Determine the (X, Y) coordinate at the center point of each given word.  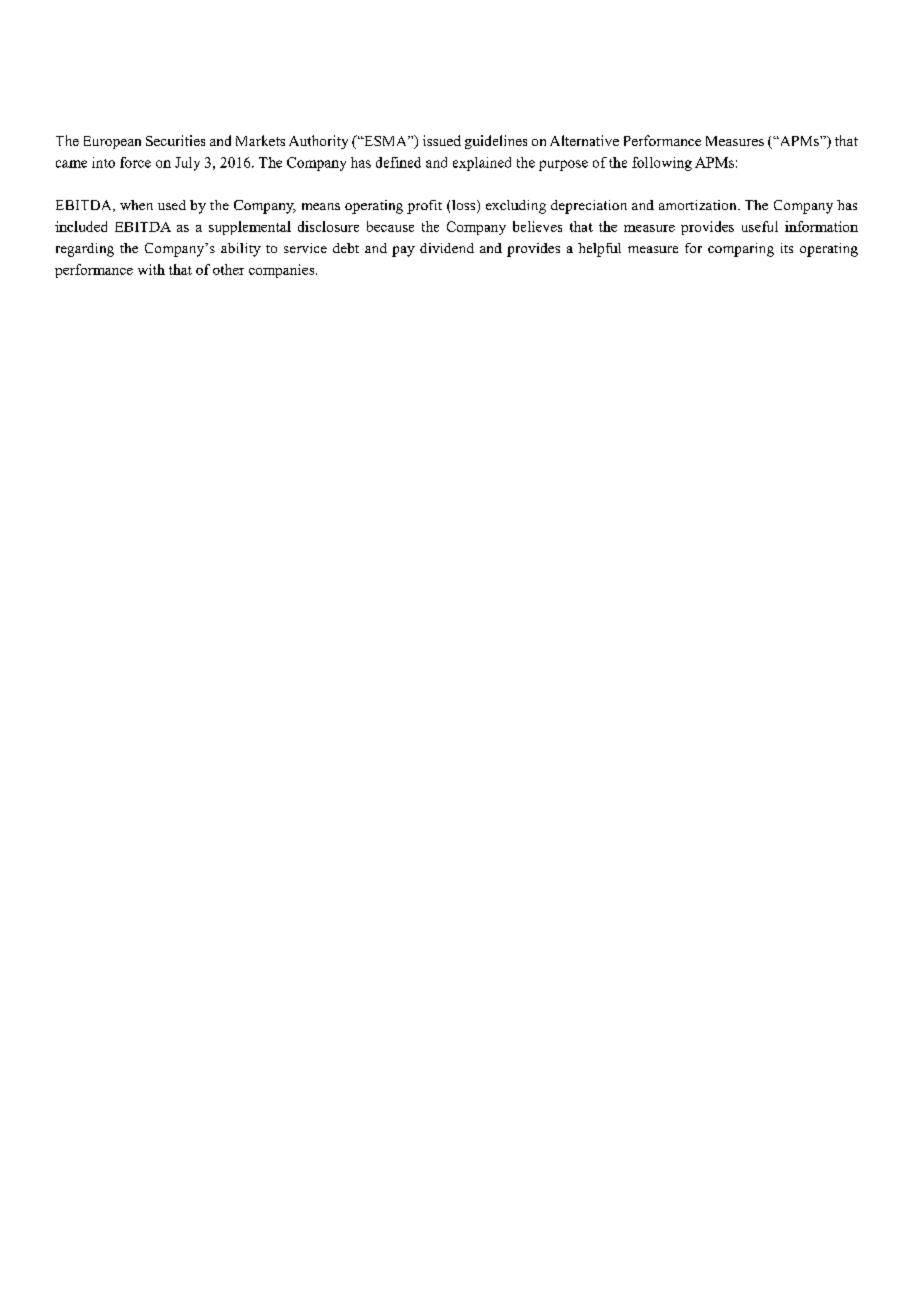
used (172, 205)
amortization (699, 205)
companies (283, 271)
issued (442, 140)
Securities (175, 140)
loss (465, 206)
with (151, 269)
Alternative (584, 140)
